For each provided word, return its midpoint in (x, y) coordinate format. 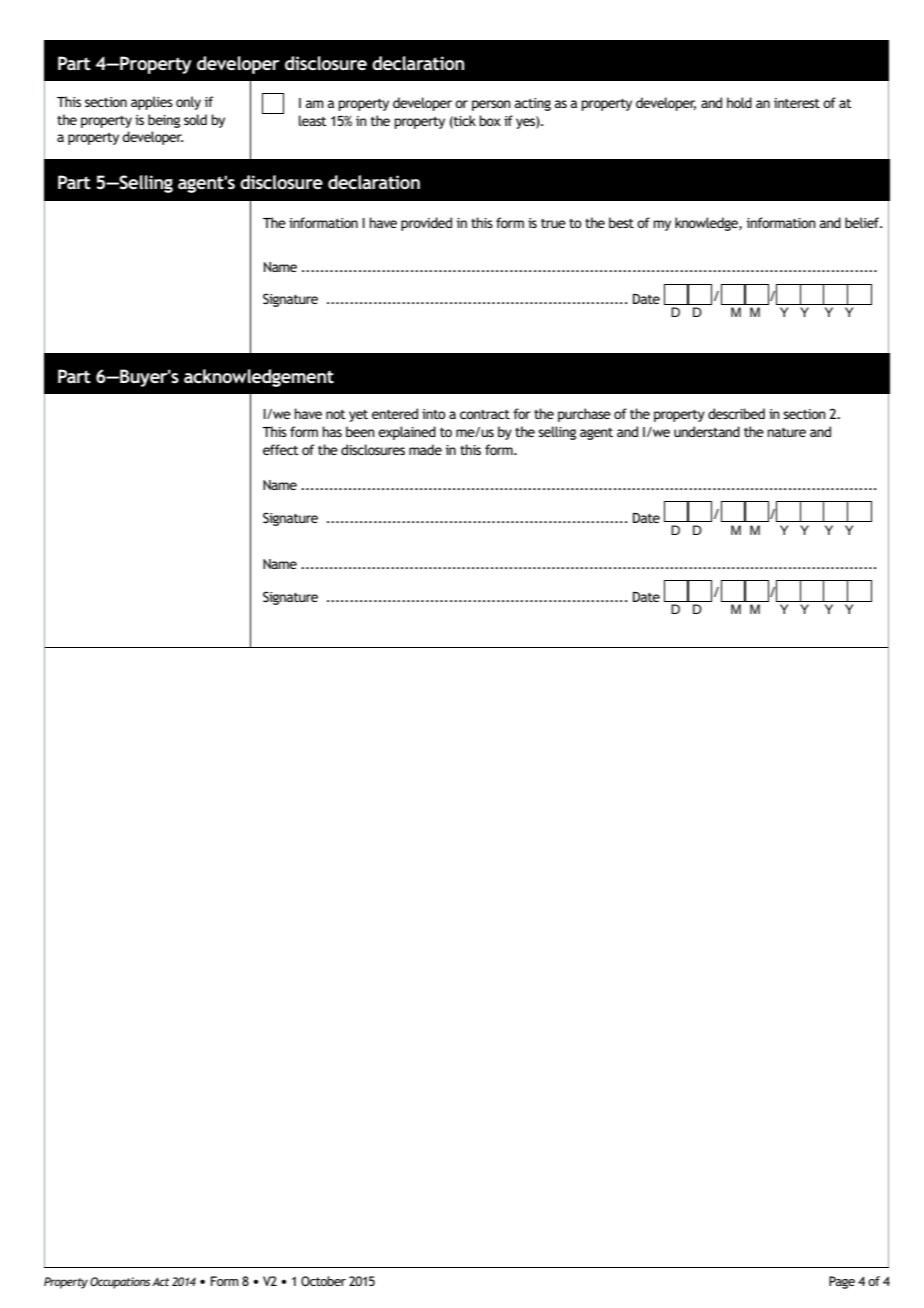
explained (407, 433)
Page (842, 1282)
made (425, 449)
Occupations (120, 1283)
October (323, 1281)
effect (281, 449)
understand (707, 431)
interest (797, 103)
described (736, 413)
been (360, 431)
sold (195, 119)
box (490, 120)
